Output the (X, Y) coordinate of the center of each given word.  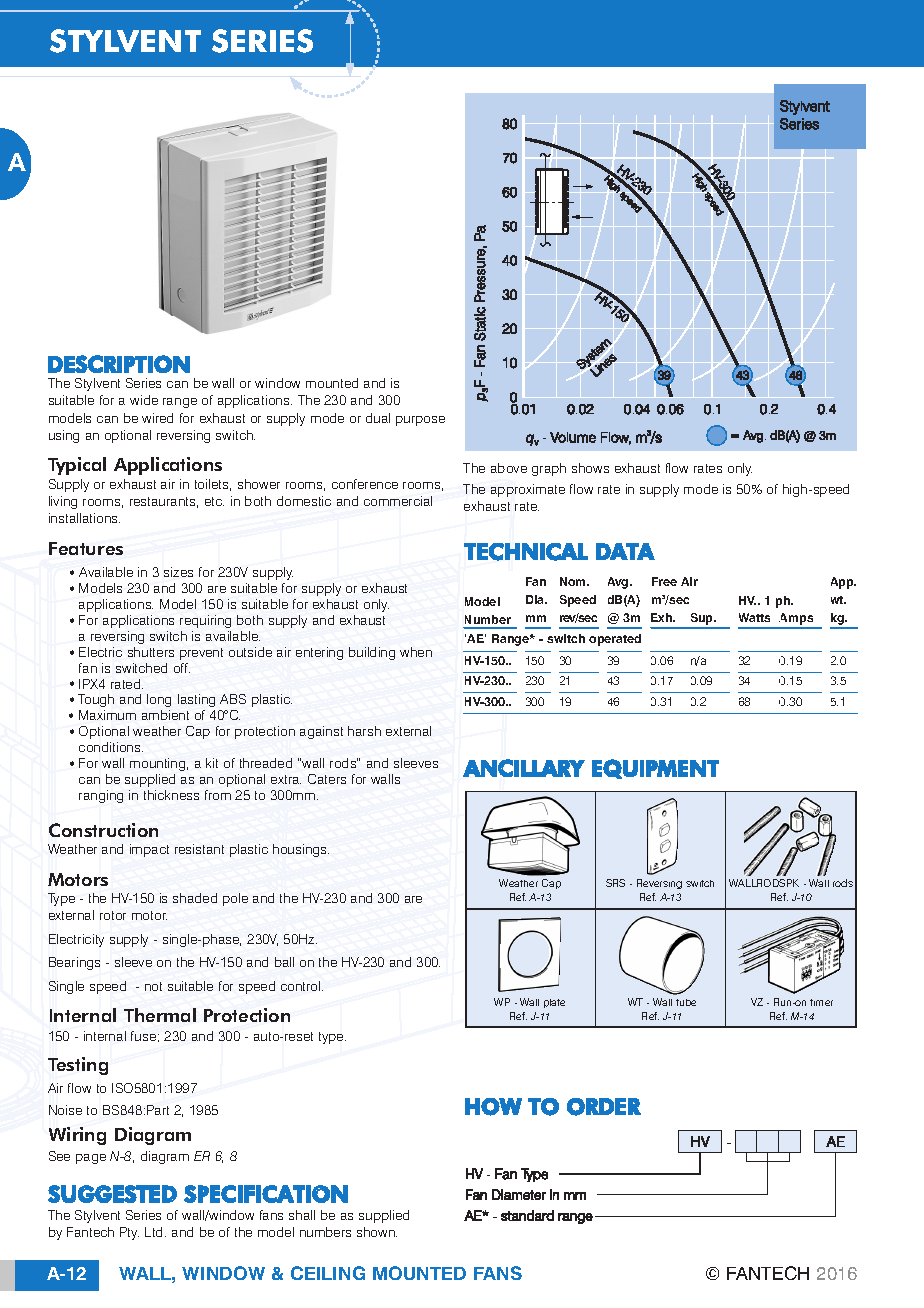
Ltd (155, 1232)
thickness (171, 795)
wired (157, 418)
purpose (420, 421)
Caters (327, 779)
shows (590, 468)
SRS (615, 883)
